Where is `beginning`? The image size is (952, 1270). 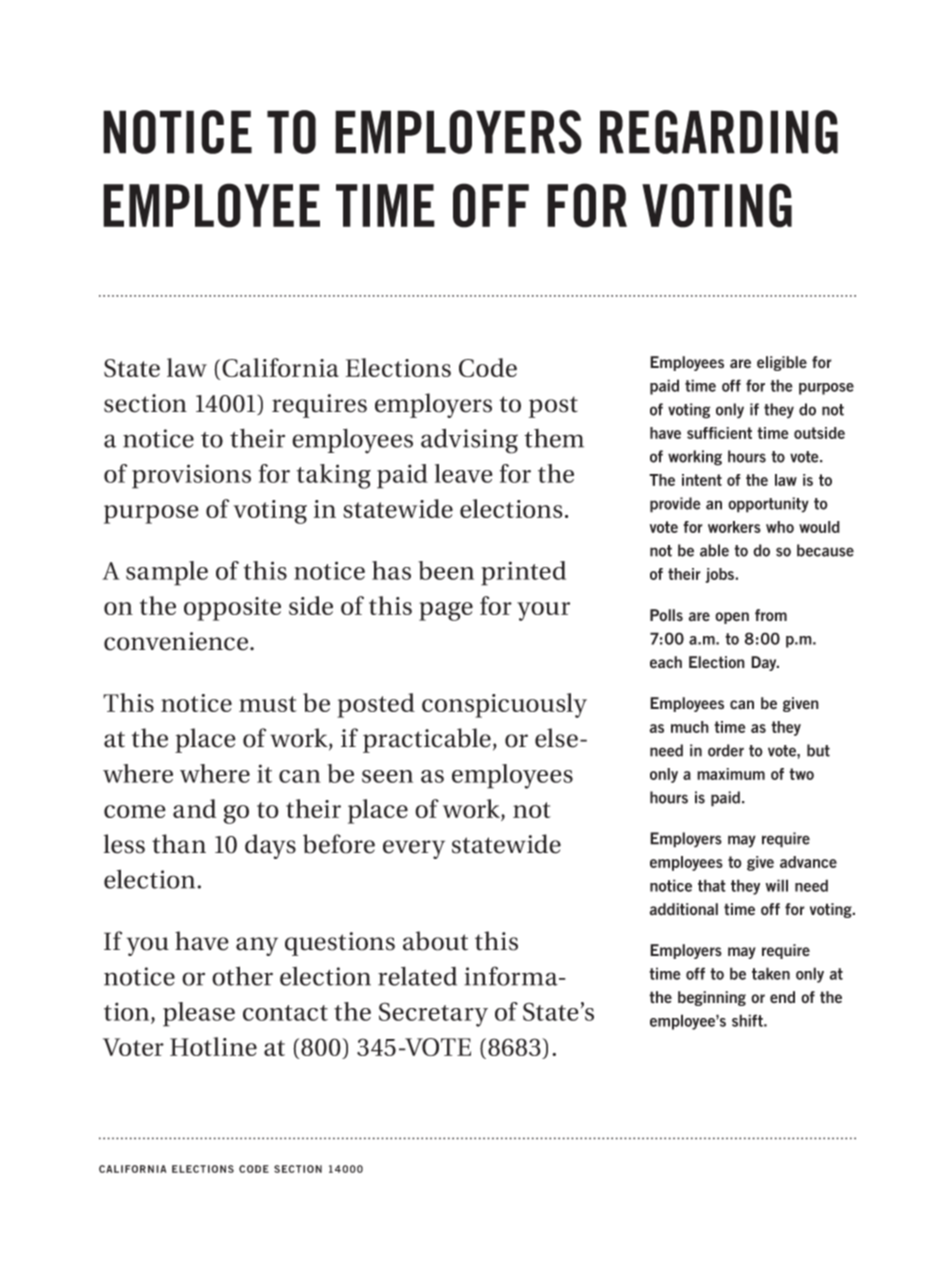 beginning is located at coordinates (712, 998).
